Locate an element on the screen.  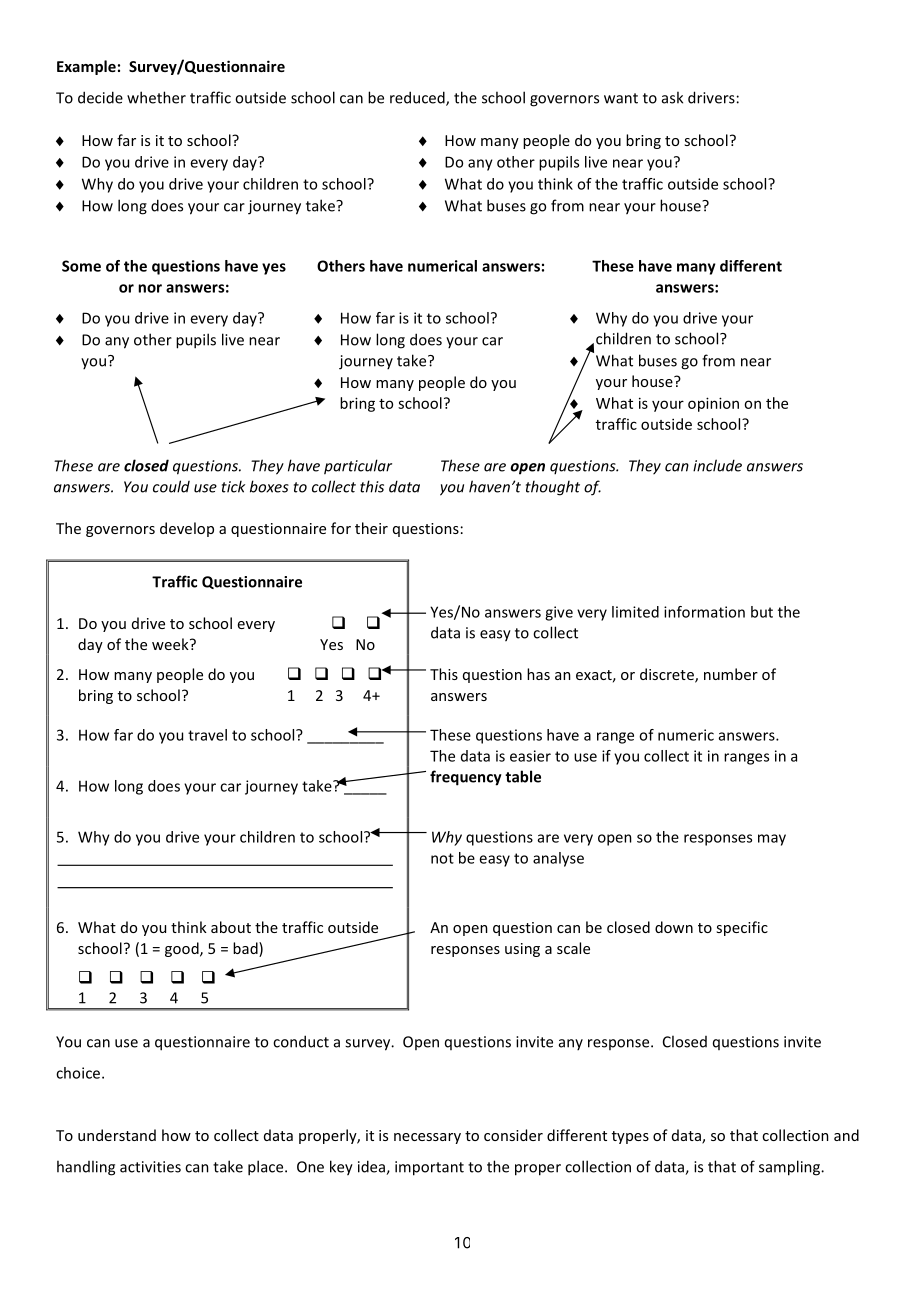
types is located at coordinates (630, 1137).
